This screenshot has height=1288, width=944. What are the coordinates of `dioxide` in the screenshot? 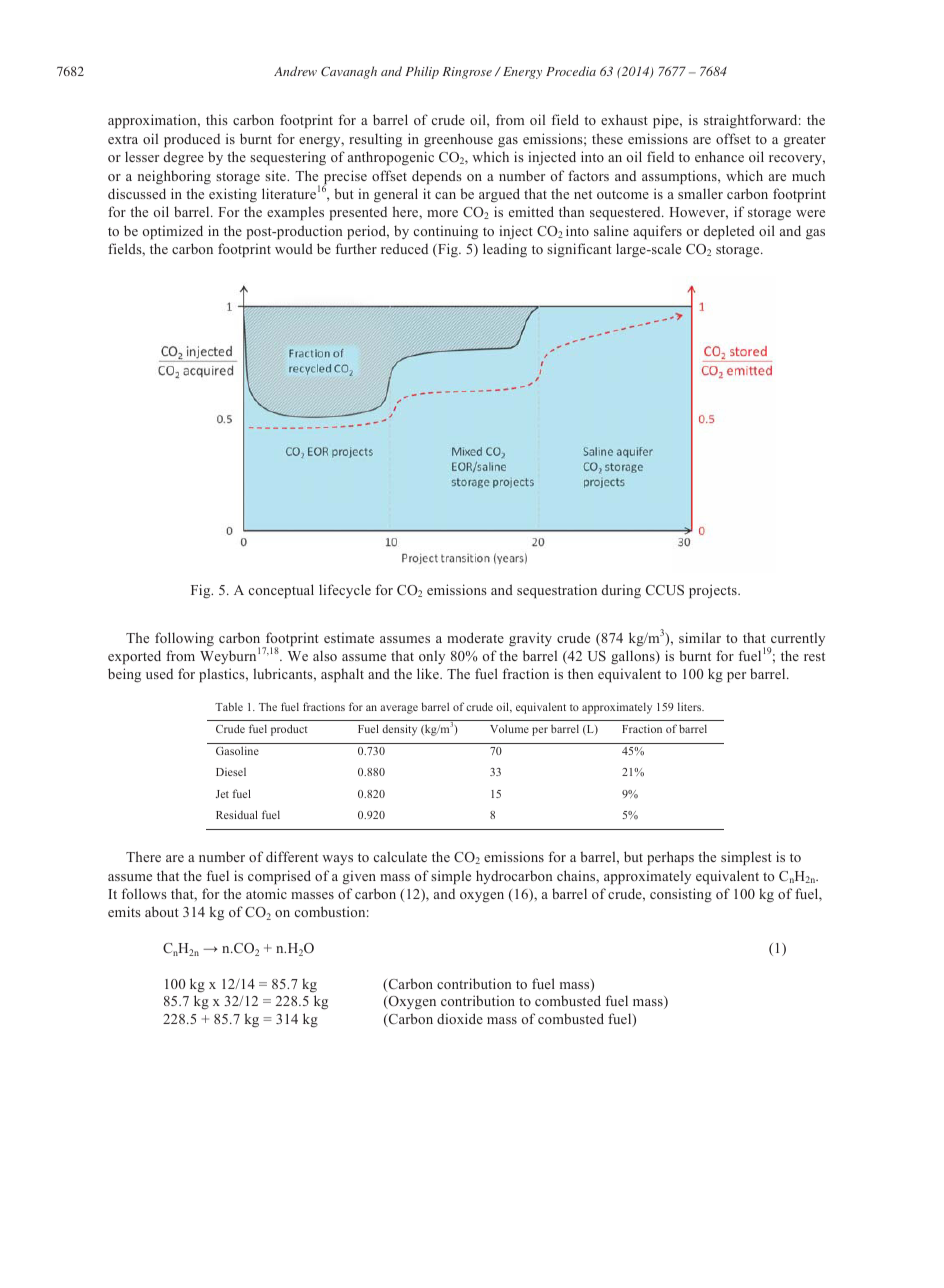 It's located at (460, 1018).
